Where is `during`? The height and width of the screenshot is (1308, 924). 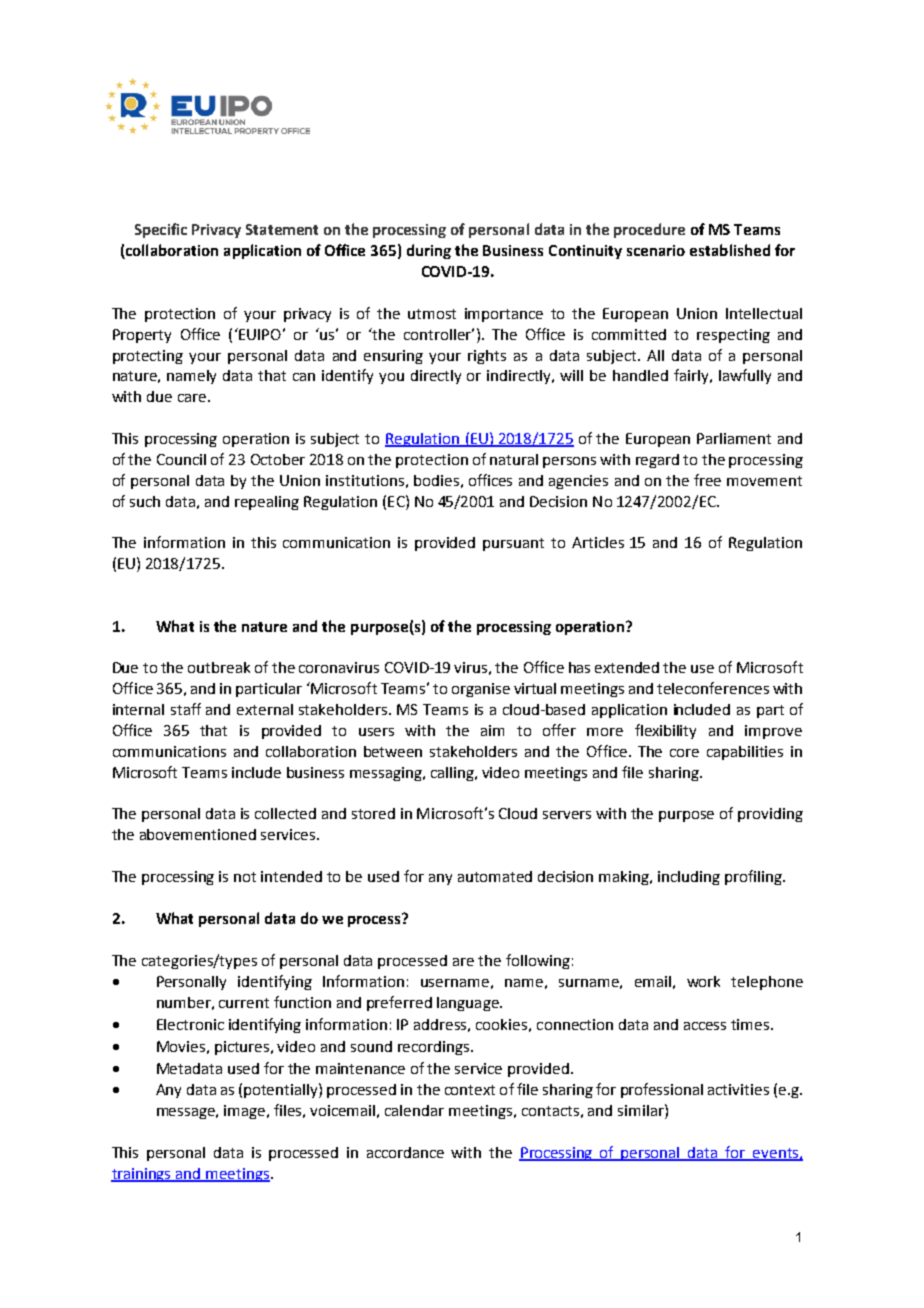 during is located at coordinates (429, 251).
